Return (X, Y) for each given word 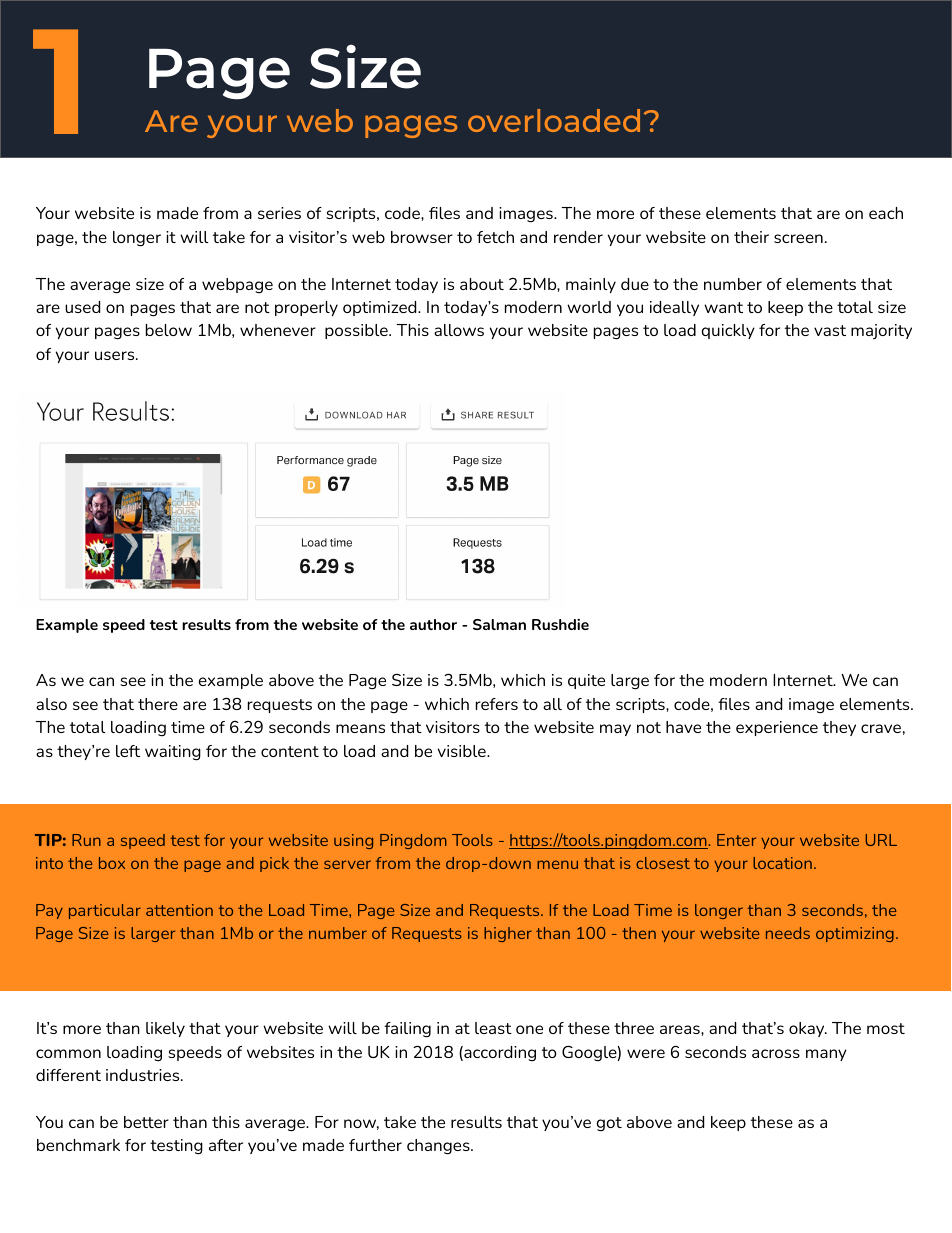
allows (459, 330)
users (116, 355)
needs (788, 933)
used (82, 307)
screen (798, 238)
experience (777, 728)
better (146, 1122)
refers (497, 704)
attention (179, 910)
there (158, 704)
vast (830, 330)
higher (508, 934)
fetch (495, 237)
